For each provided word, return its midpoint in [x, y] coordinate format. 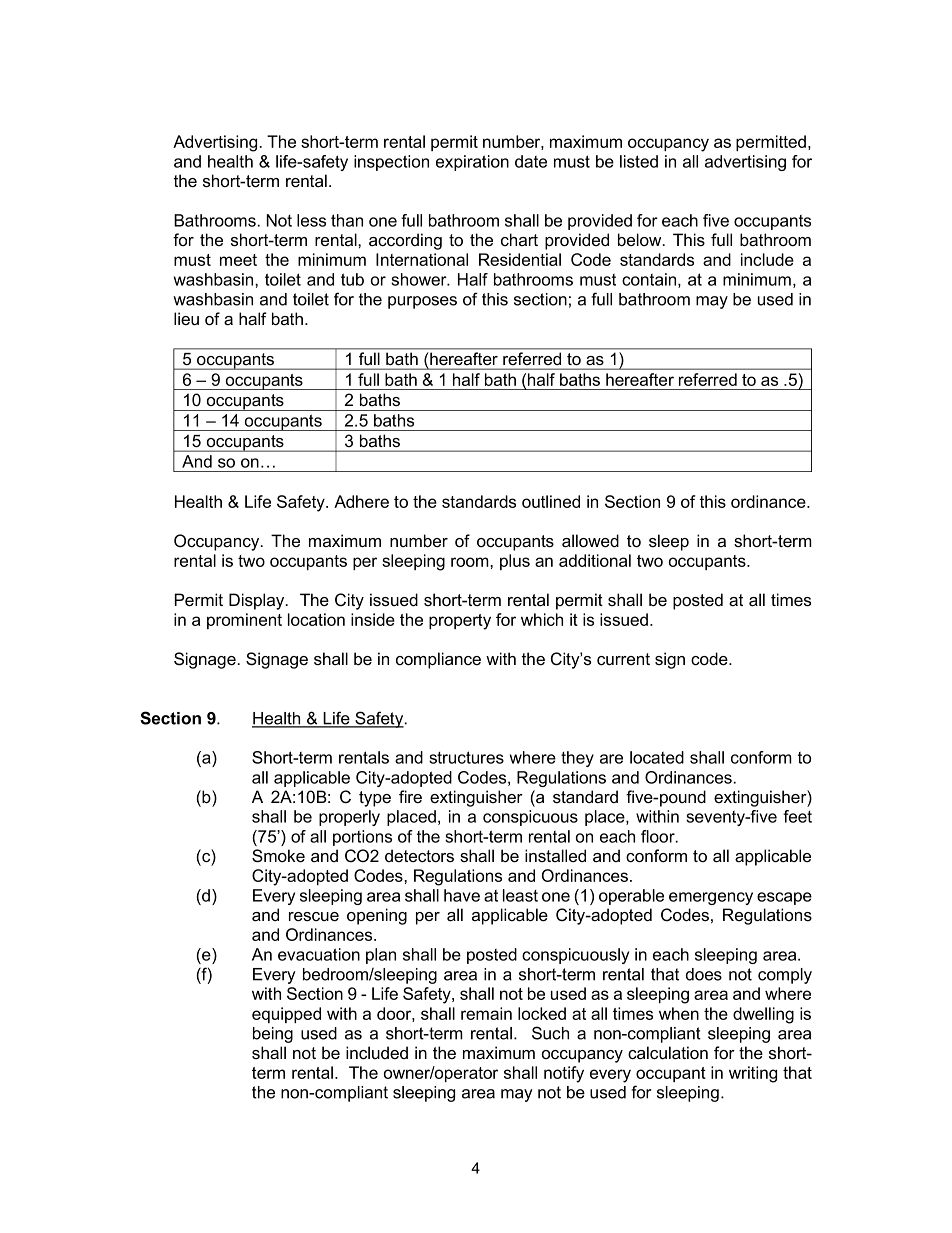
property [460, 622]
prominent [244, 621]
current [623, 659]
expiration [472, 163]
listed [639, 161]
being [273, 1035]
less [311, 220]
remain [486, 1013]
